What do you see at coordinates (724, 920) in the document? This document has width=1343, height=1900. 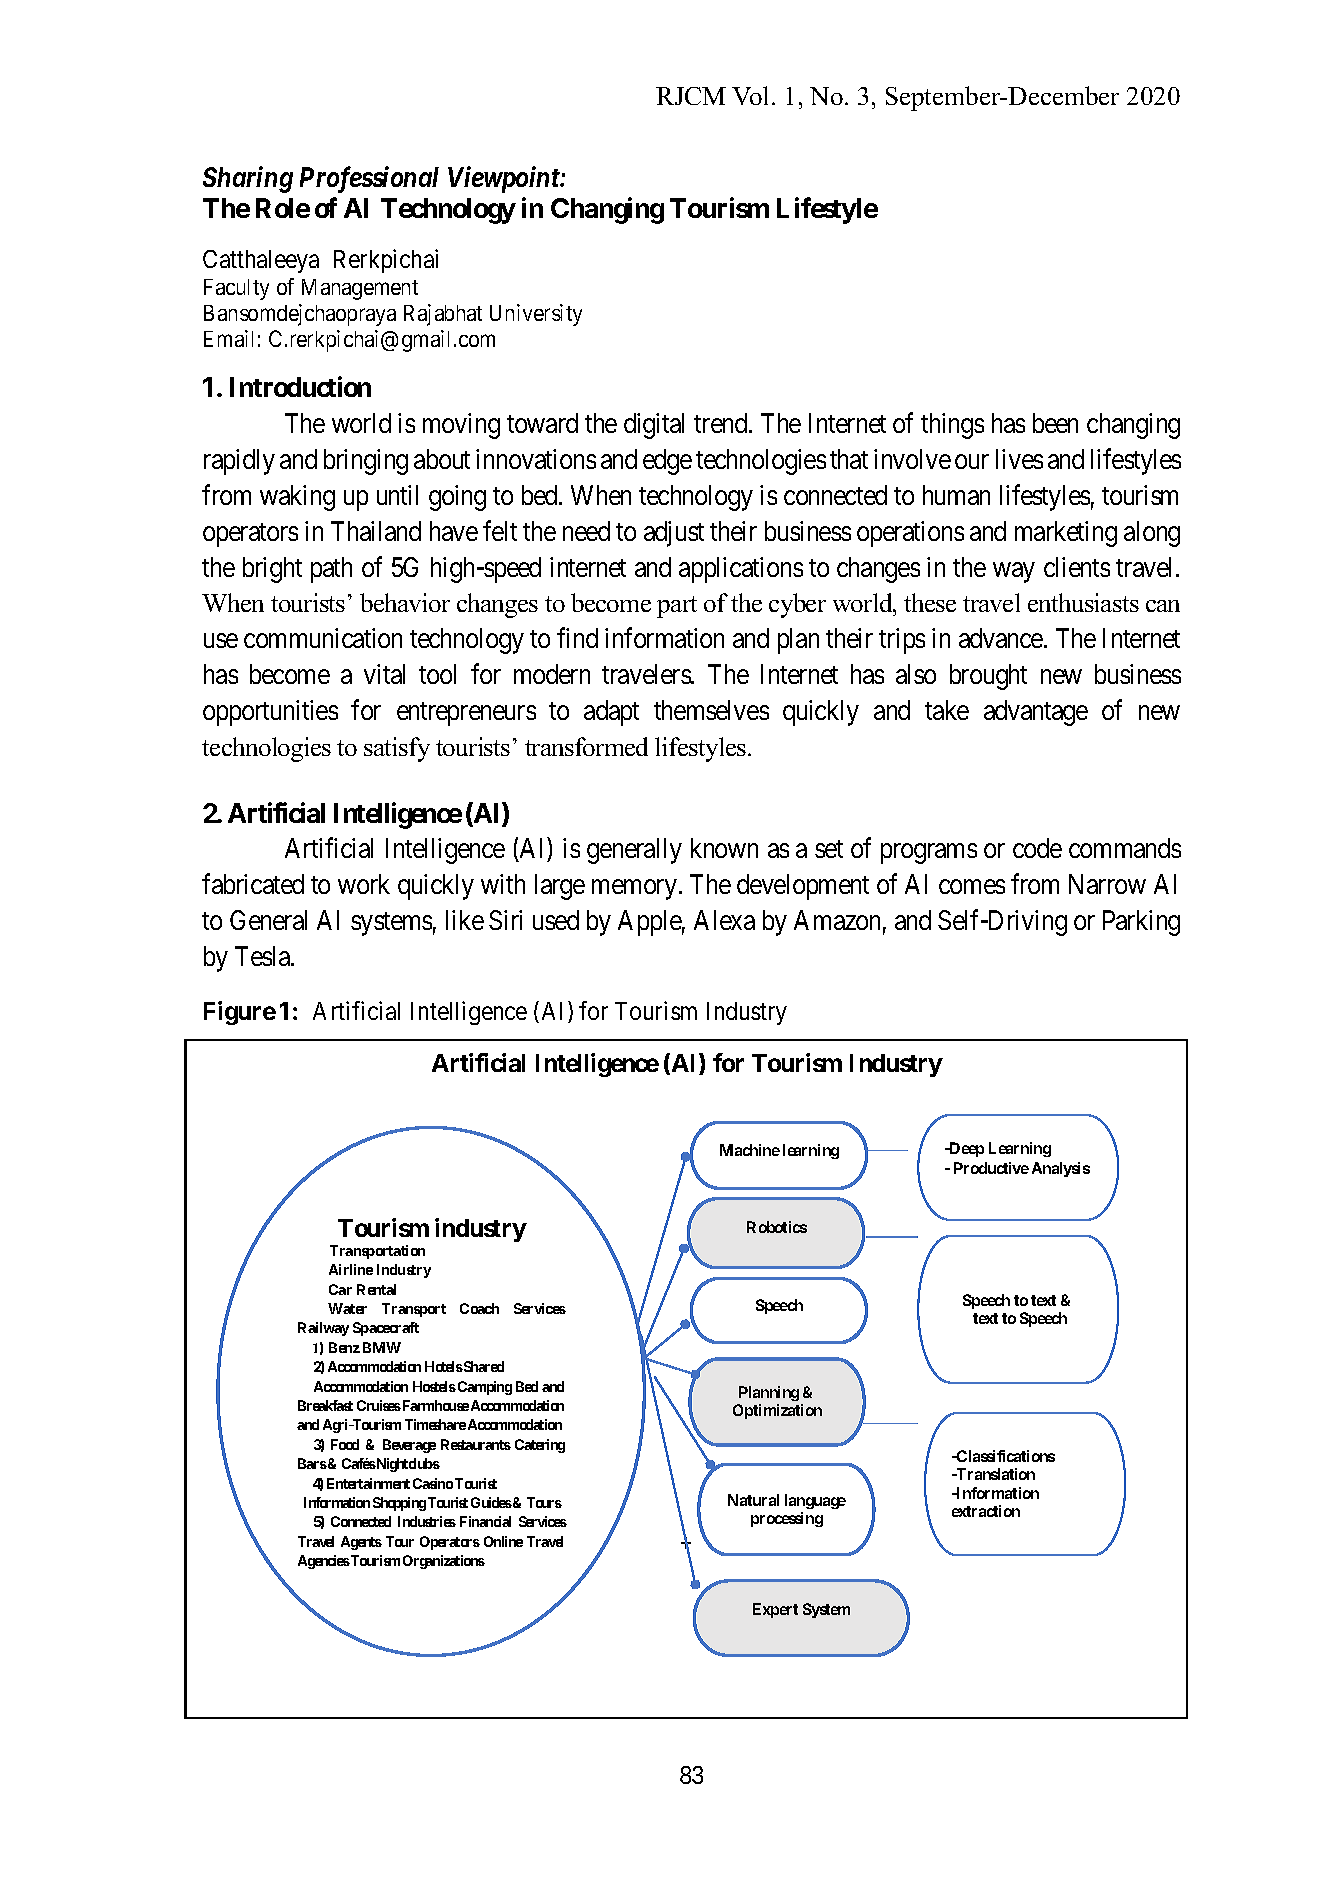 I see `Alexa` at bounding box center [724, 920].
